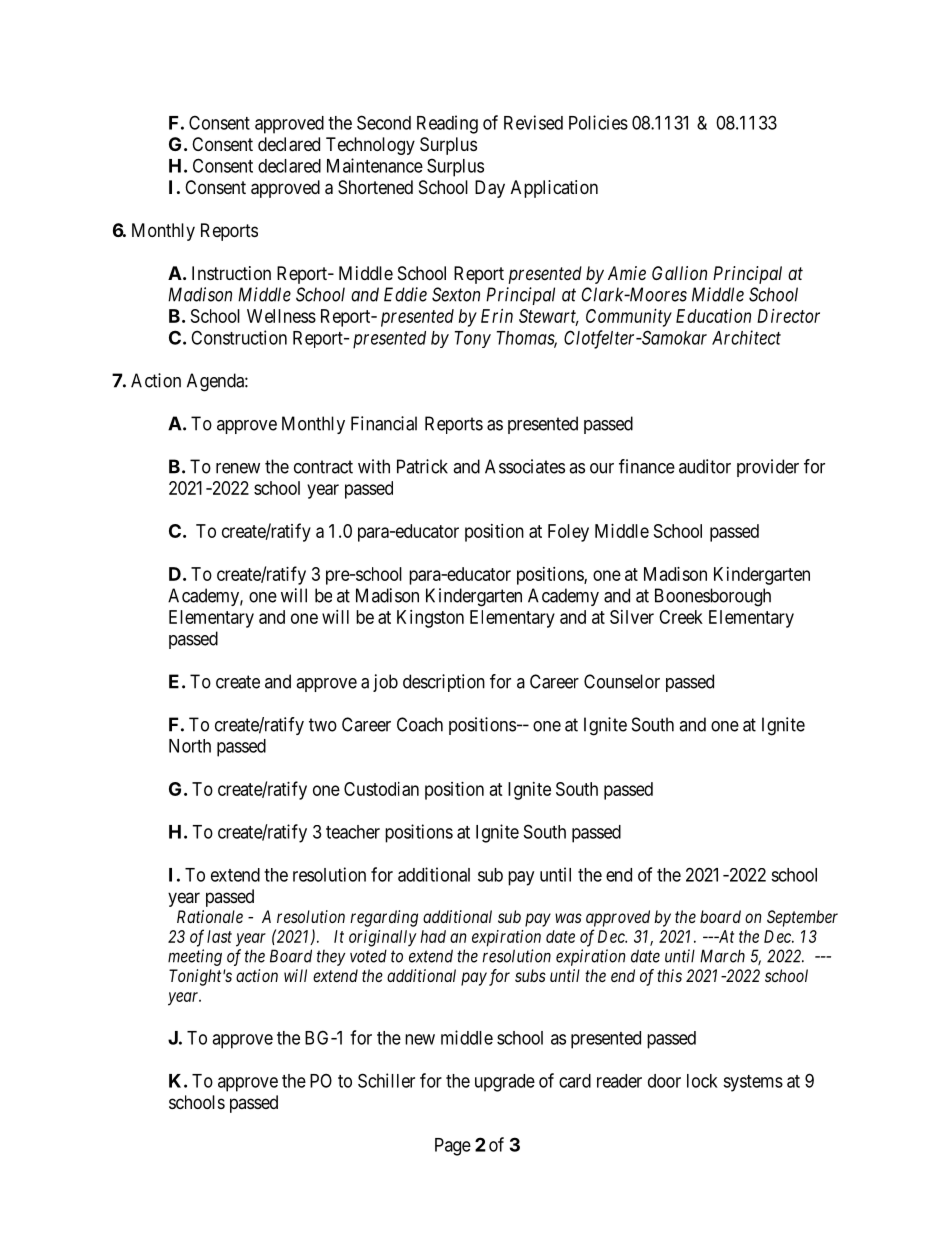 This screenshot has height=1233, width=952. What do you see at coordinates (505, 1083) in the screenshot?
I see `upgrade` at bounding box center [505, 1083].
